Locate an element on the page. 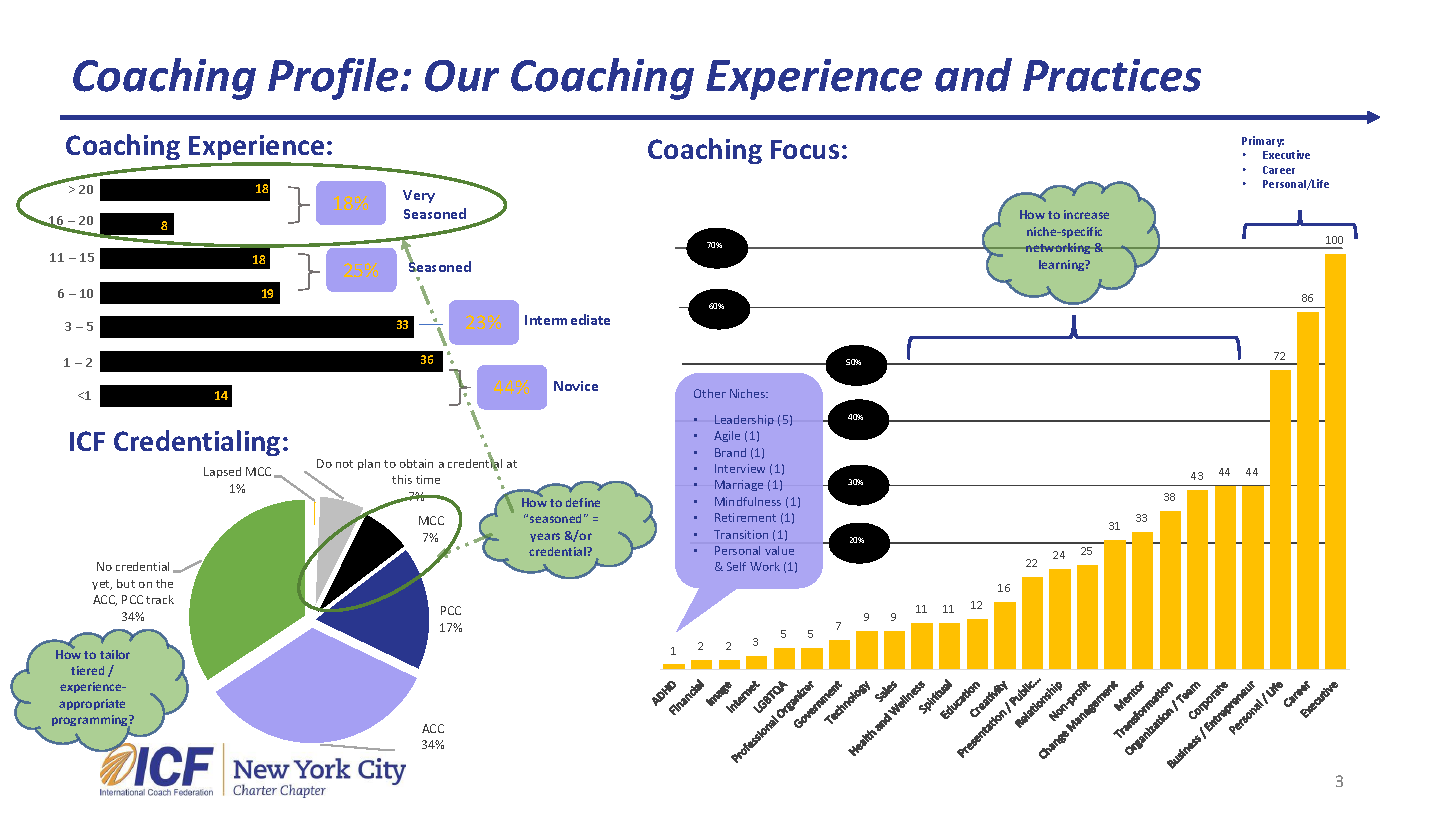  Profile is located at coordinates (333, 79).
